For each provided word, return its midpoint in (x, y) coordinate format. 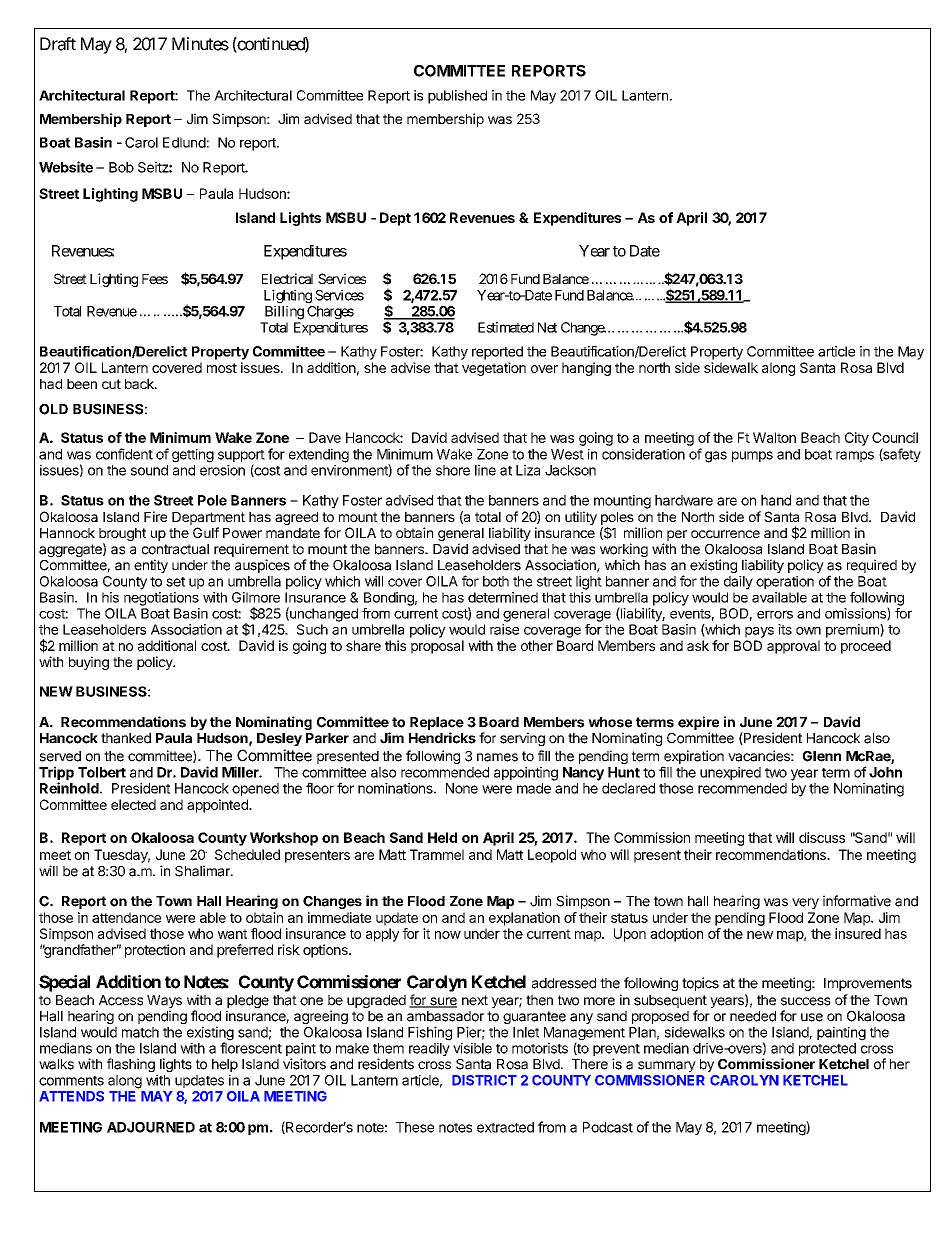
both (496, 581)
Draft (58, 44)
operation (785, 582)
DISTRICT (484, 1080)
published (457, 97)
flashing (131, 1065)
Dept (395, 219)
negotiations (161, 599)
